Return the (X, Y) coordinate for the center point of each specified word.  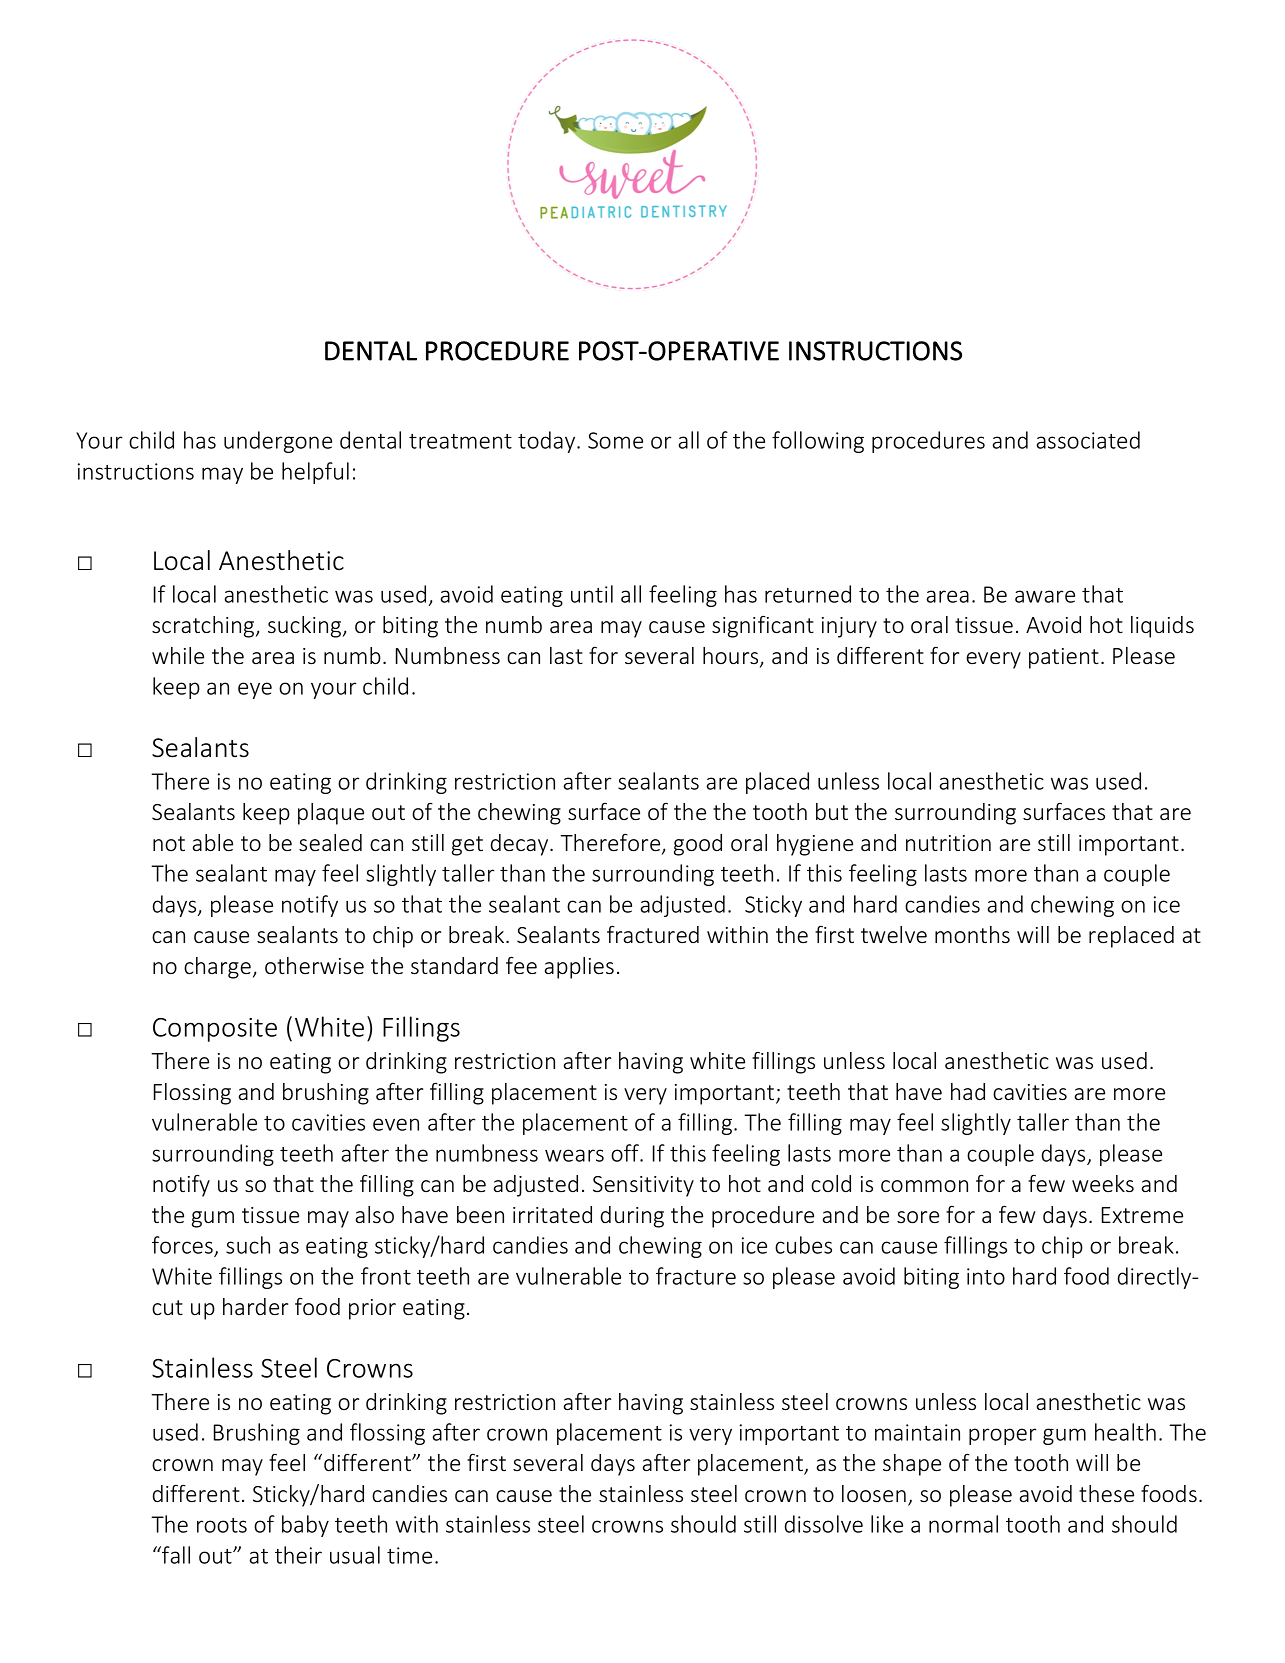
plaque (331, 814)
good (698, 845)
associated (1088, 440)
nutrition (948, 843)
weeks (1103, 1184)
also (375, 1215)
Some (615, 440)
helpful (315, 473)
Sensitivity (643, 1186)
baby (305, 1526)
